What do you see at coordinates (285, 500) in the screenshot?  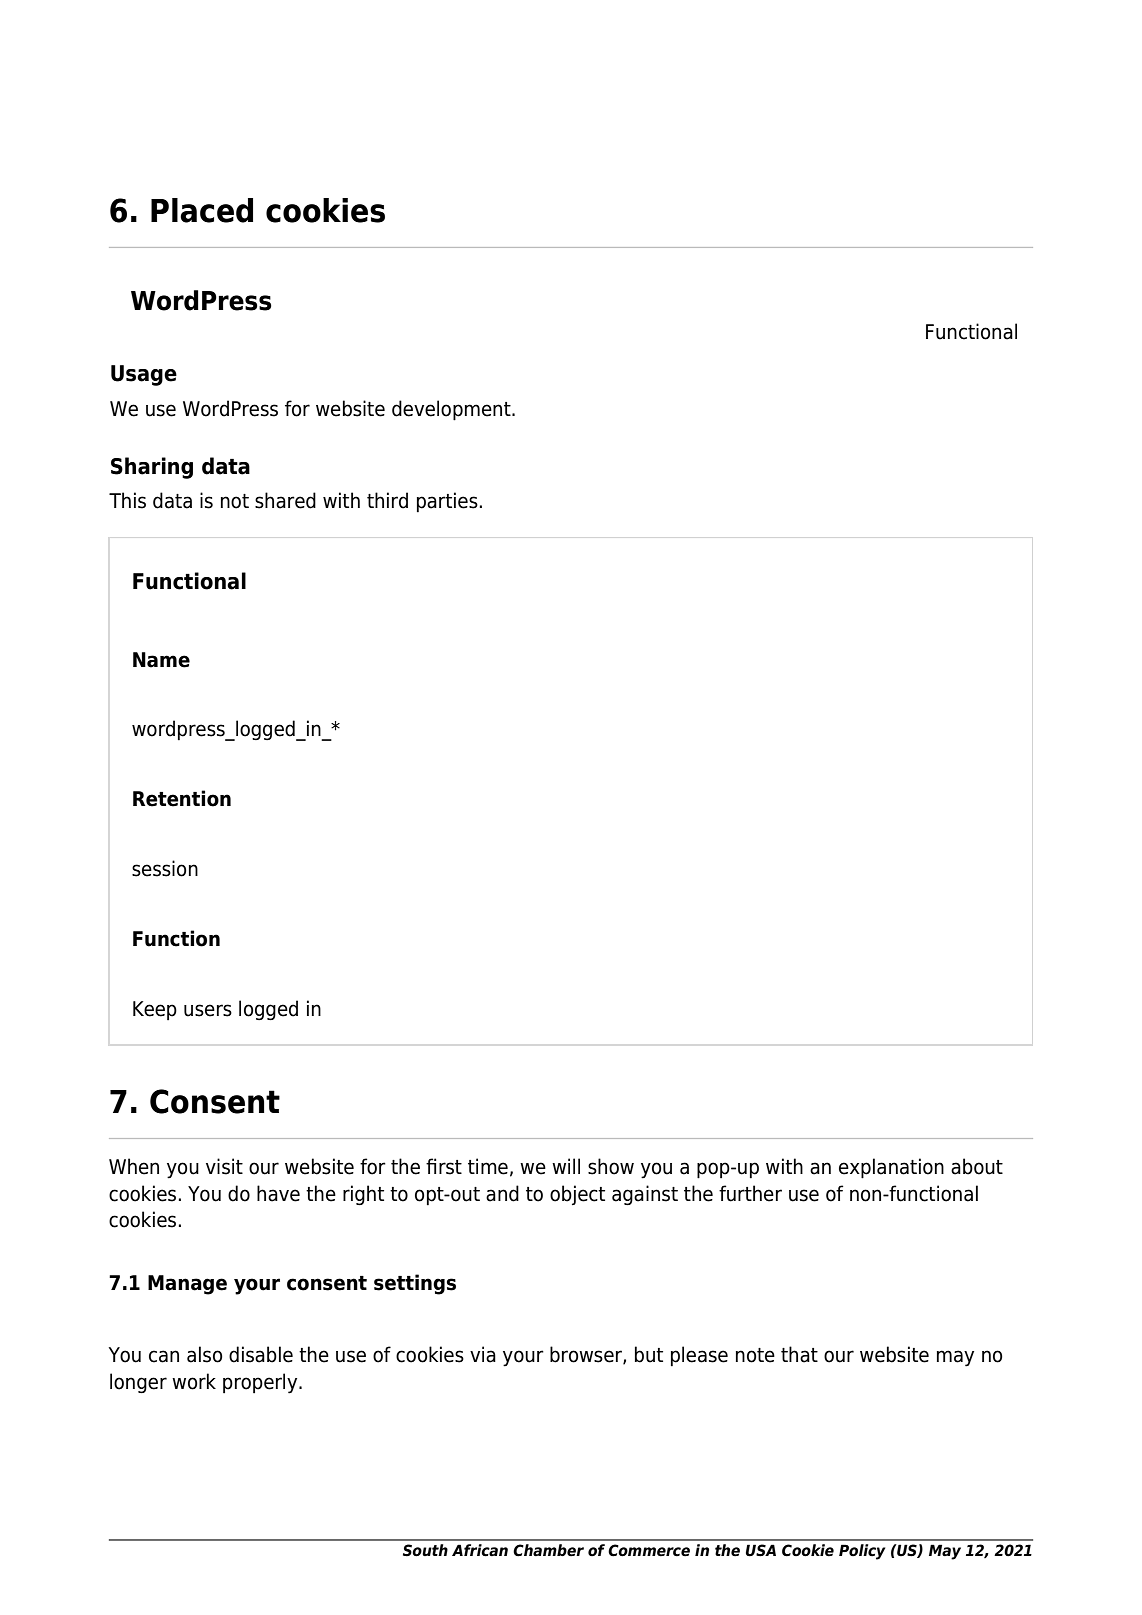 I see `shared` at bounding box center [285, 500].
